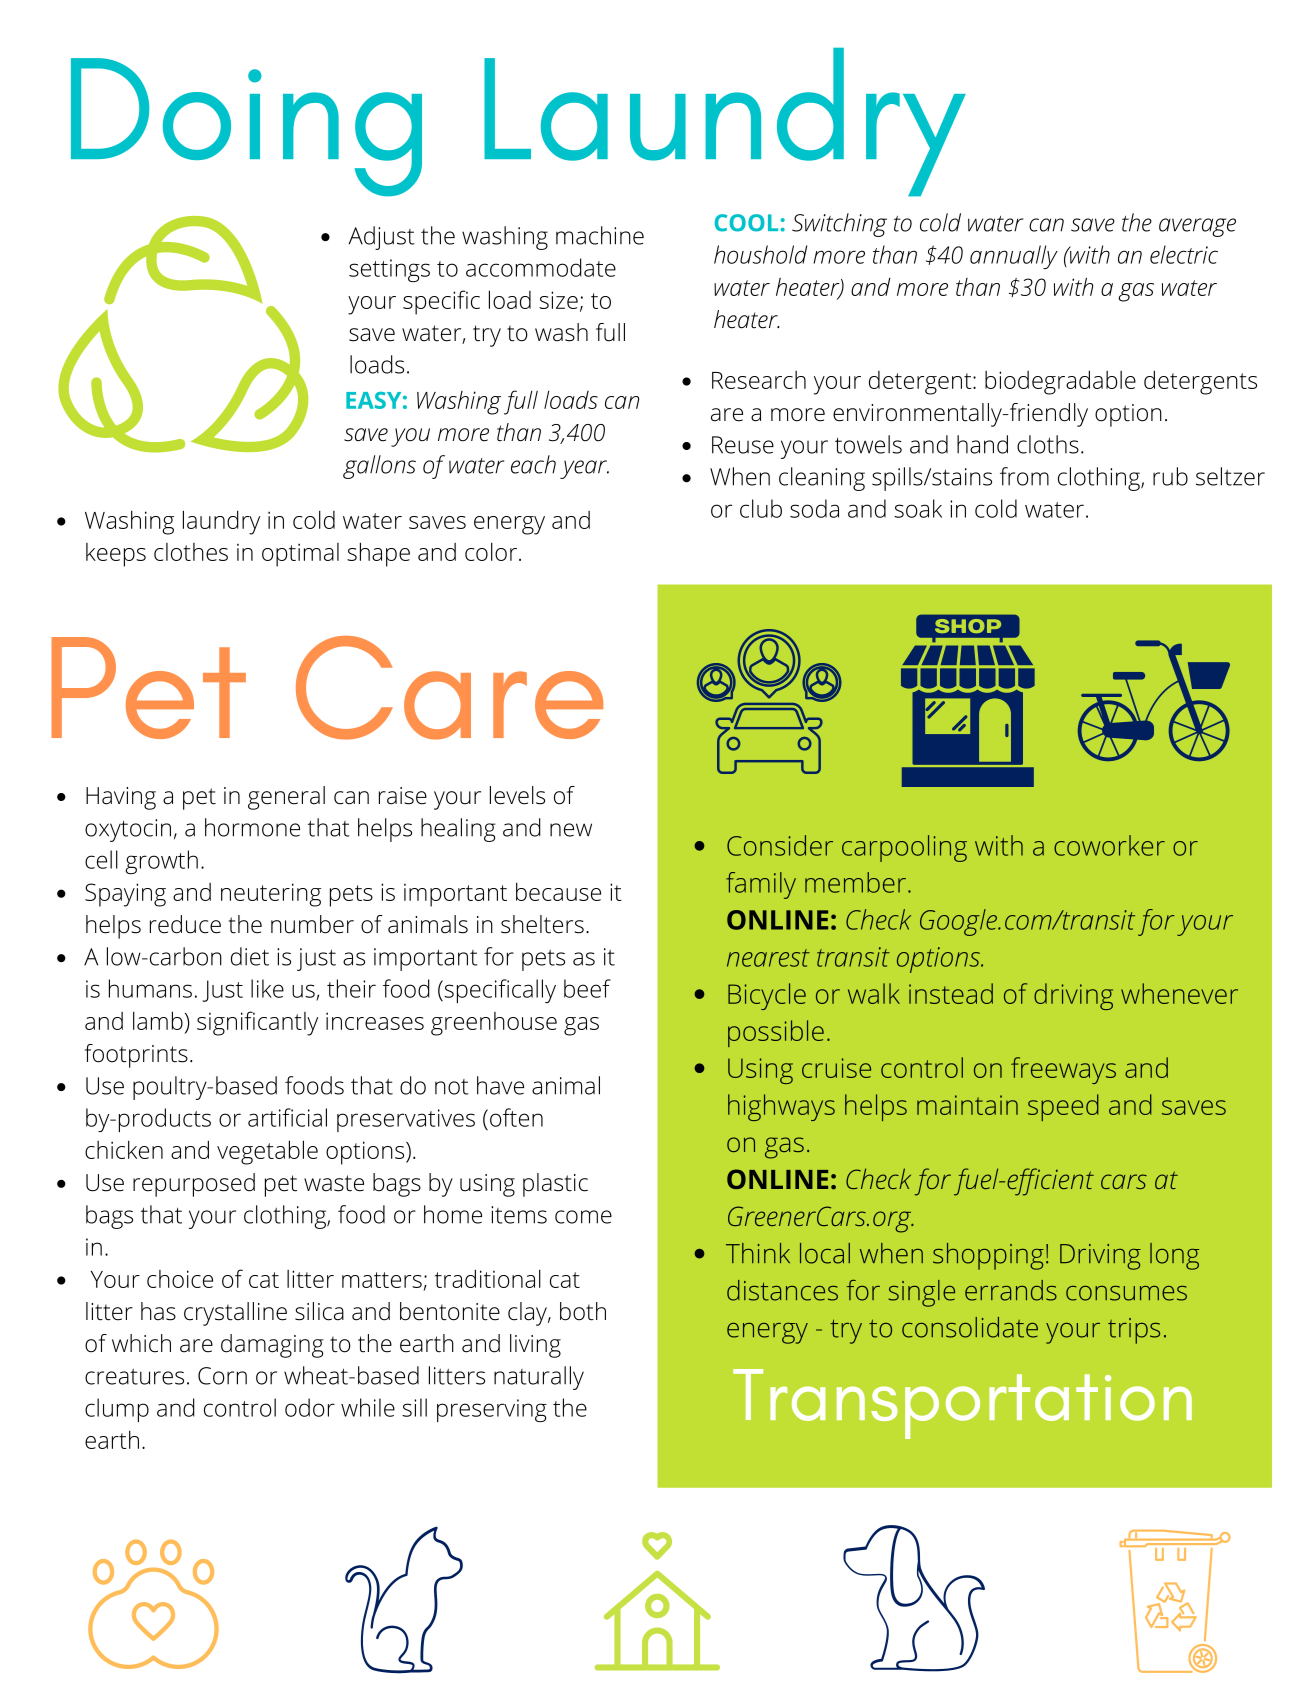 This screenshot has width=1315, height=1702. Describe the element at coordinates (191, 552) in the screenshot. I see `clothes` at that location.
